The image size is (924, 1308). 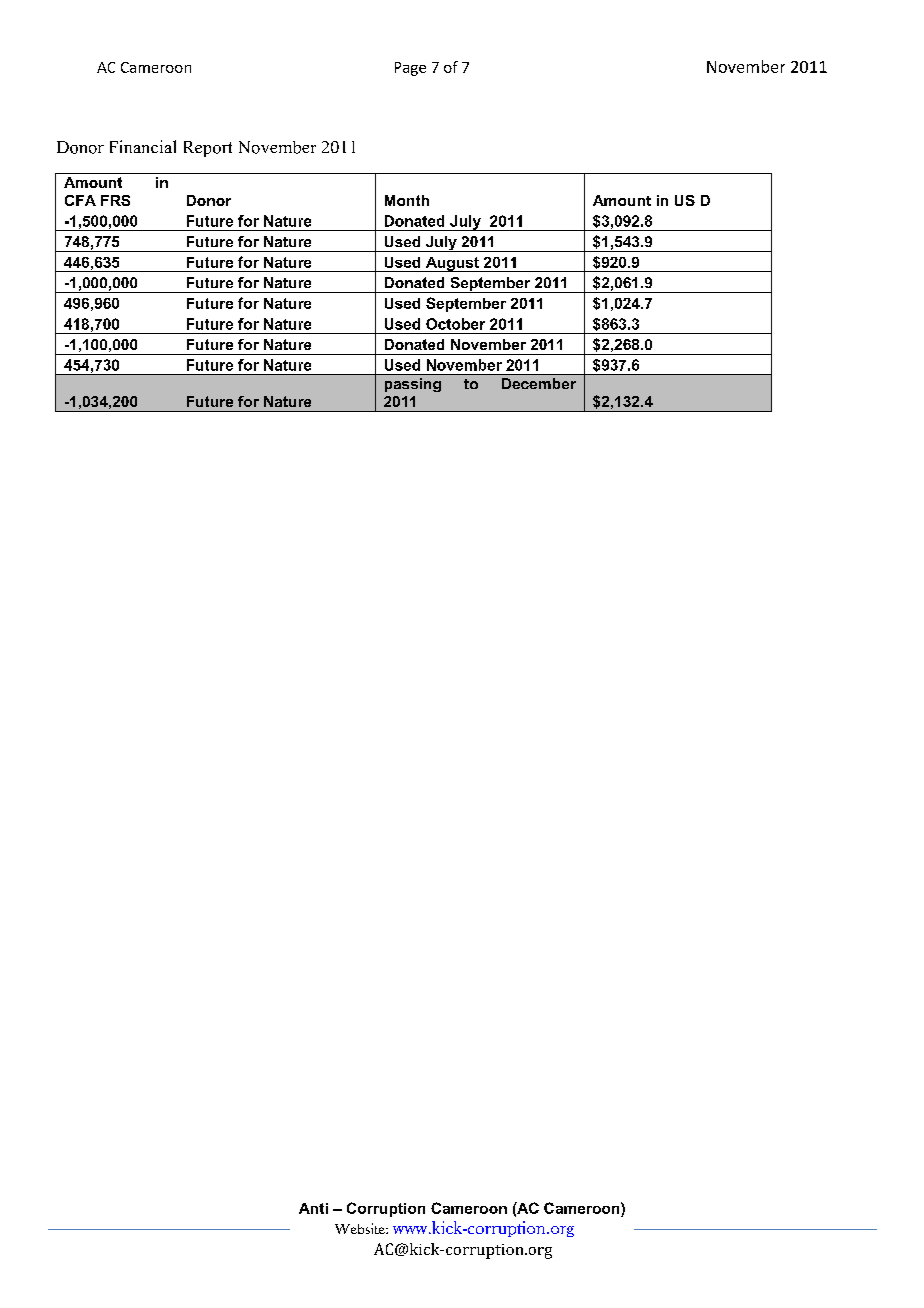 What do you see at coordinates (539, 383) in the document?
I see `December` at bounding box center [539, 383].
